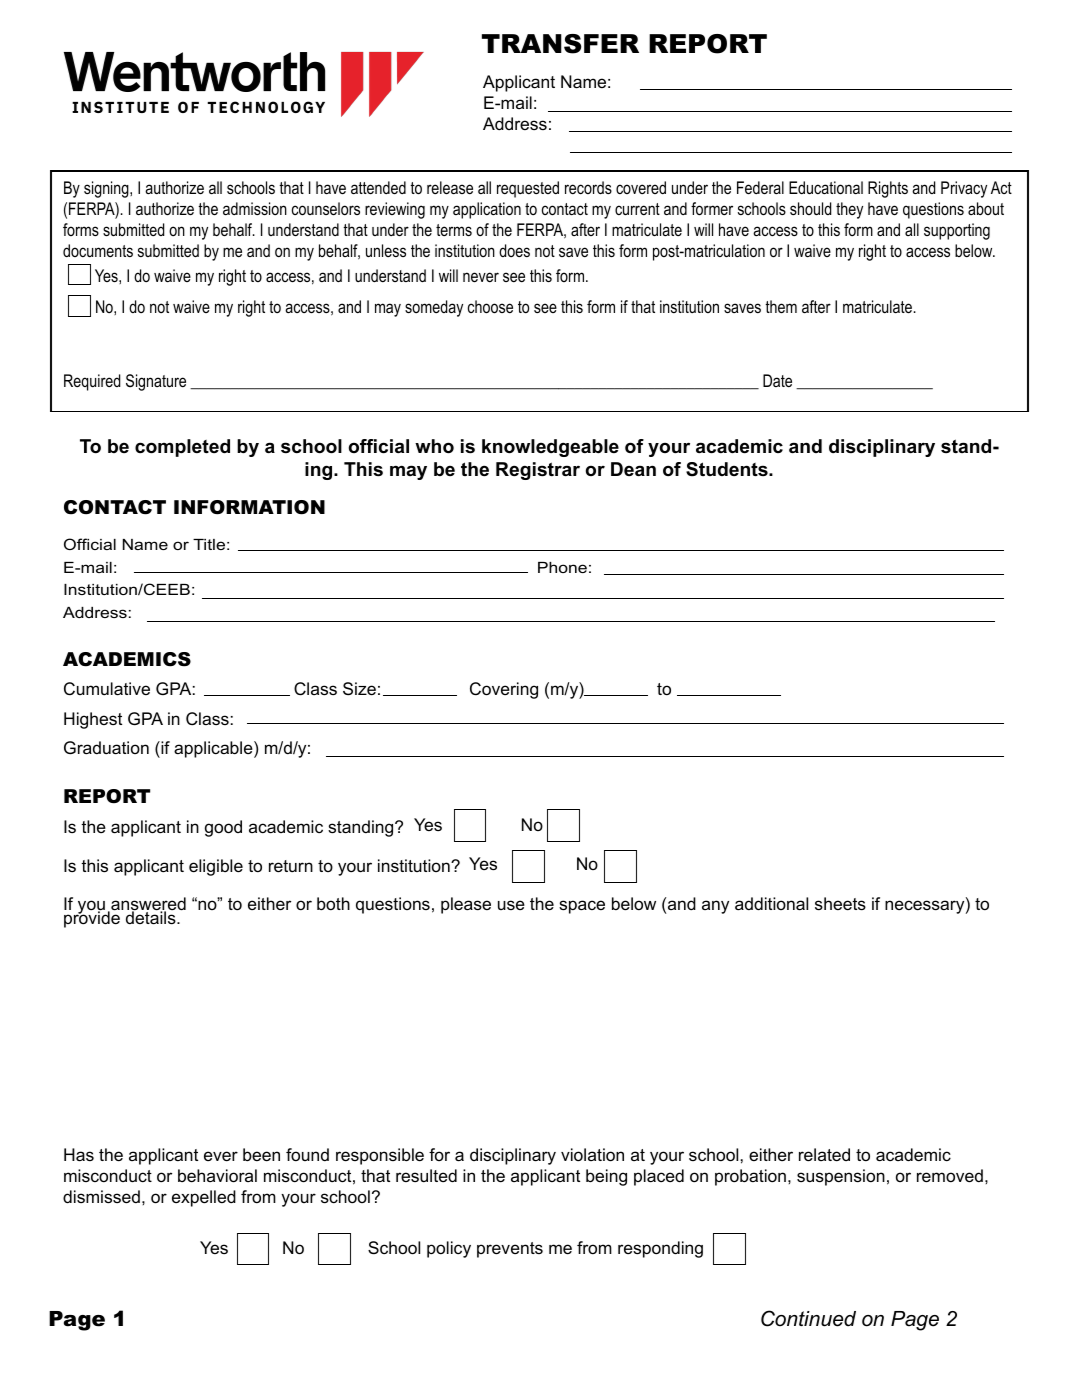 The height and width of the screenshot is (1389, 1073). What do you see at coordinates (560, 44) in the screenshot?
I see `TRANSFER` at bounding box center [560, 44].
